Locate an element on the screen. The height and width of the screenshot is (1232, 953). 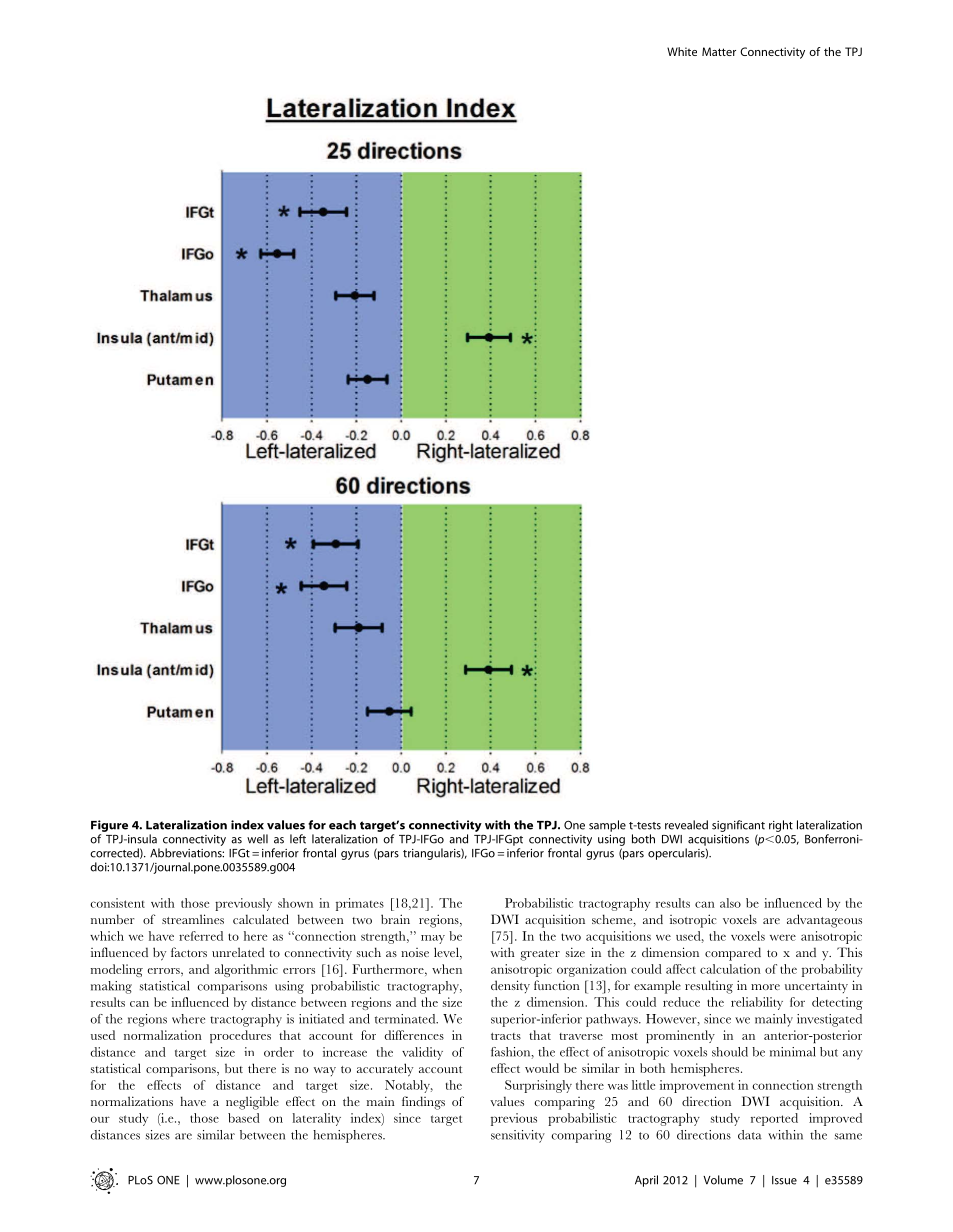
right is located at coordinates (781, 826).
